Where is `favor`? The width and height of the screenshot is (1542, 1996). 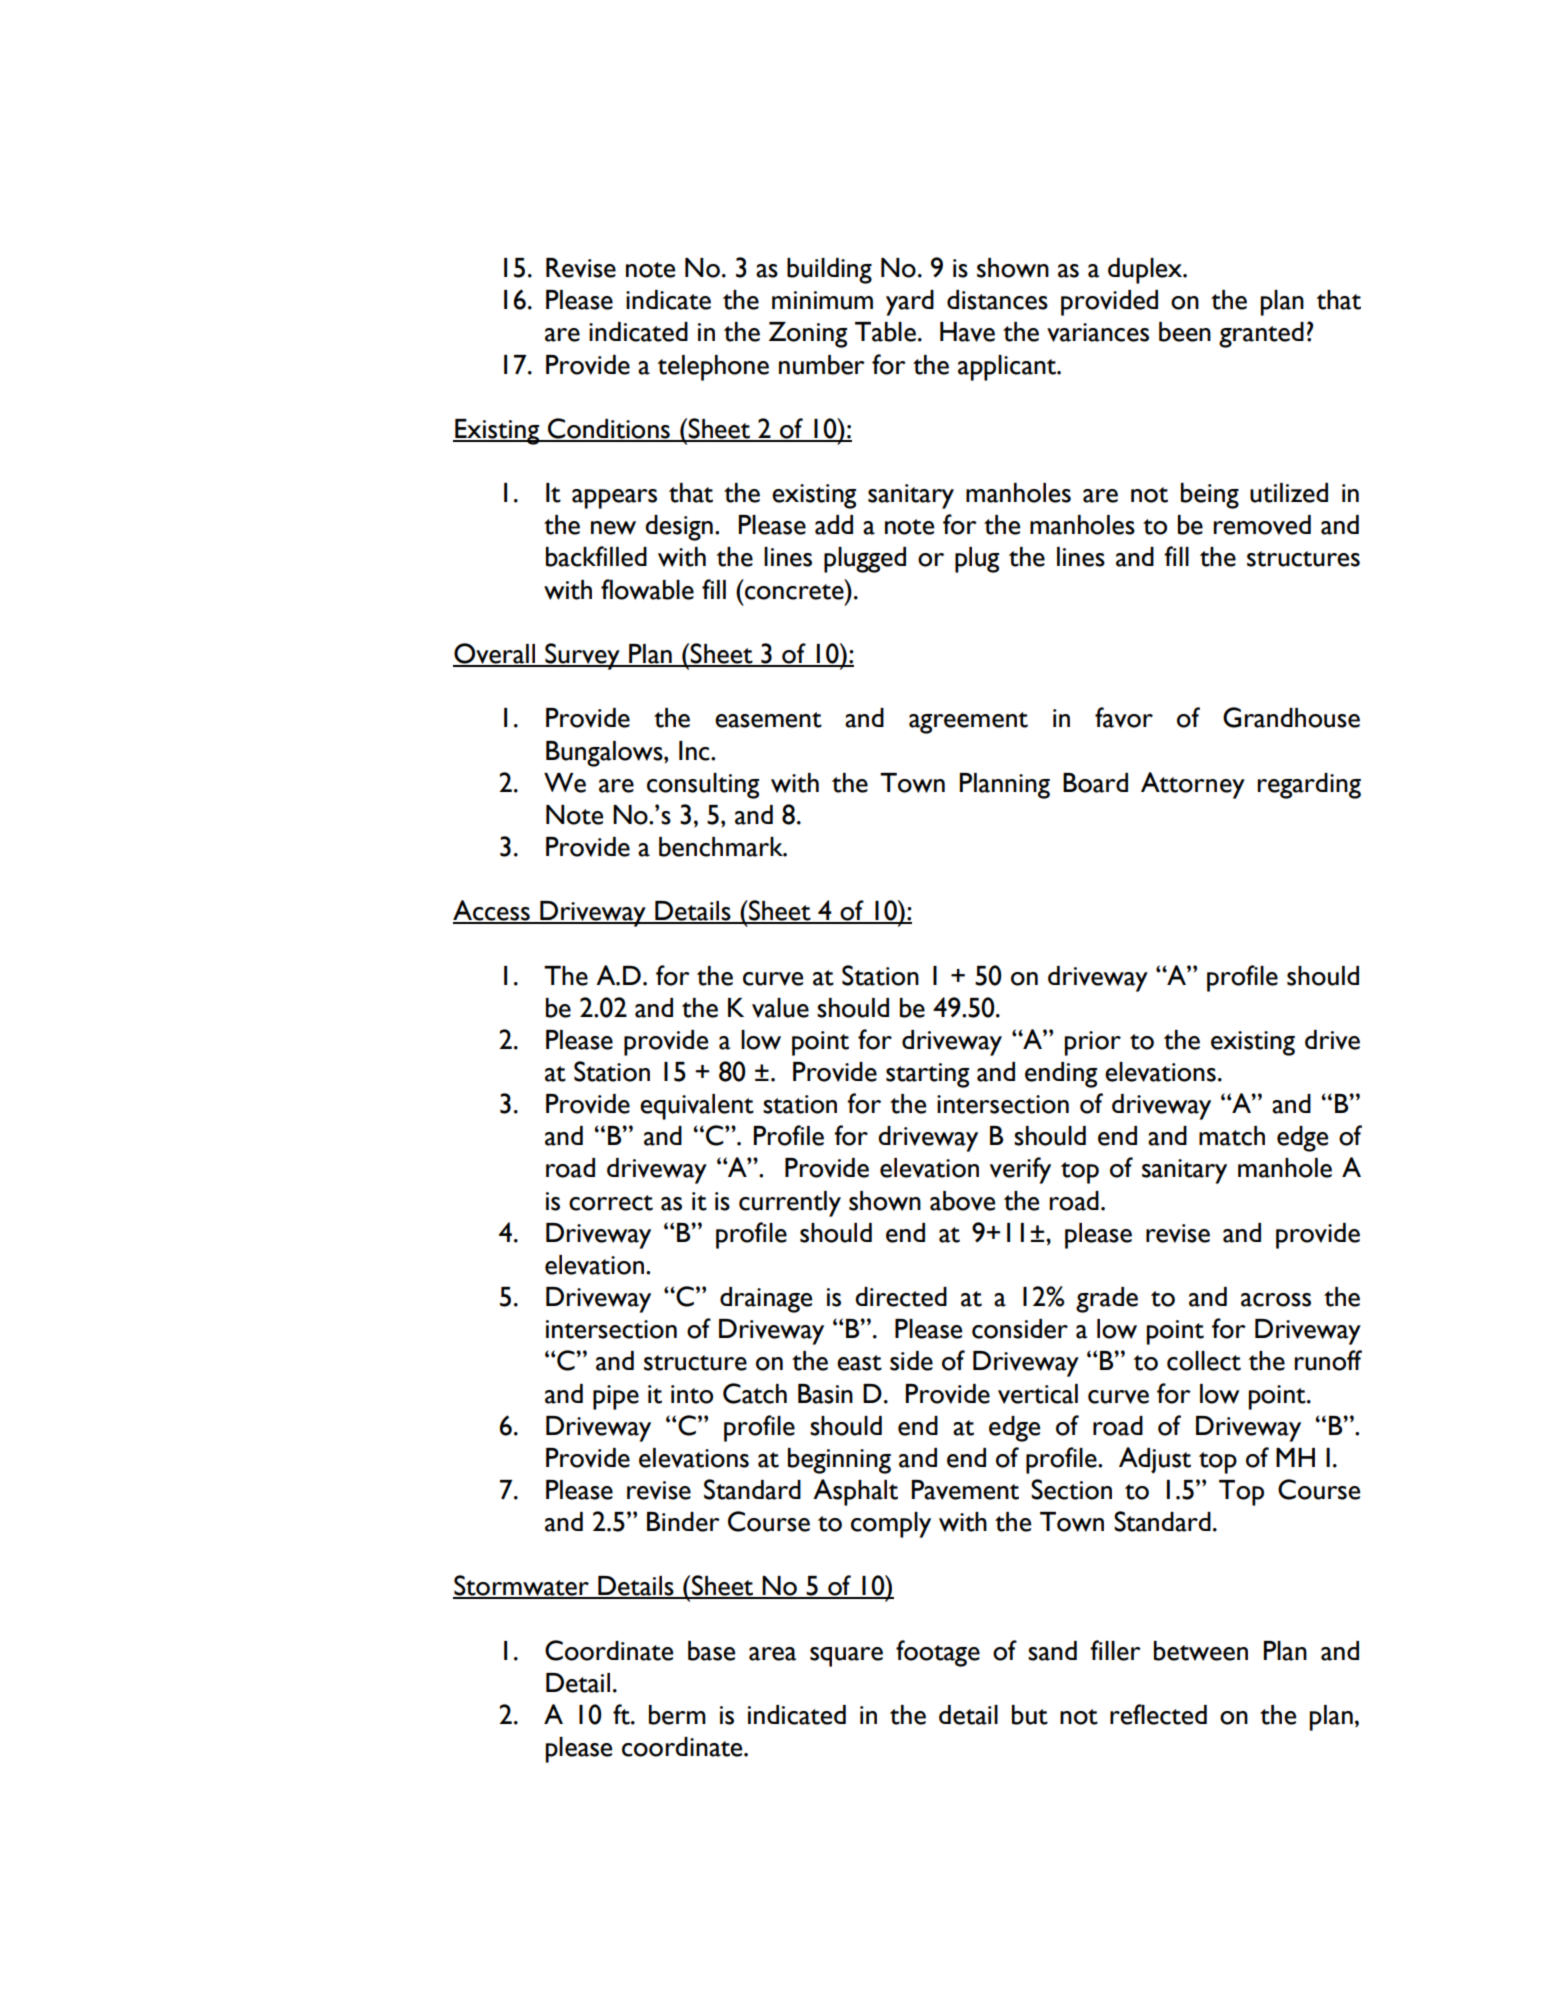
favor is located at coordinates (1124, 717).
